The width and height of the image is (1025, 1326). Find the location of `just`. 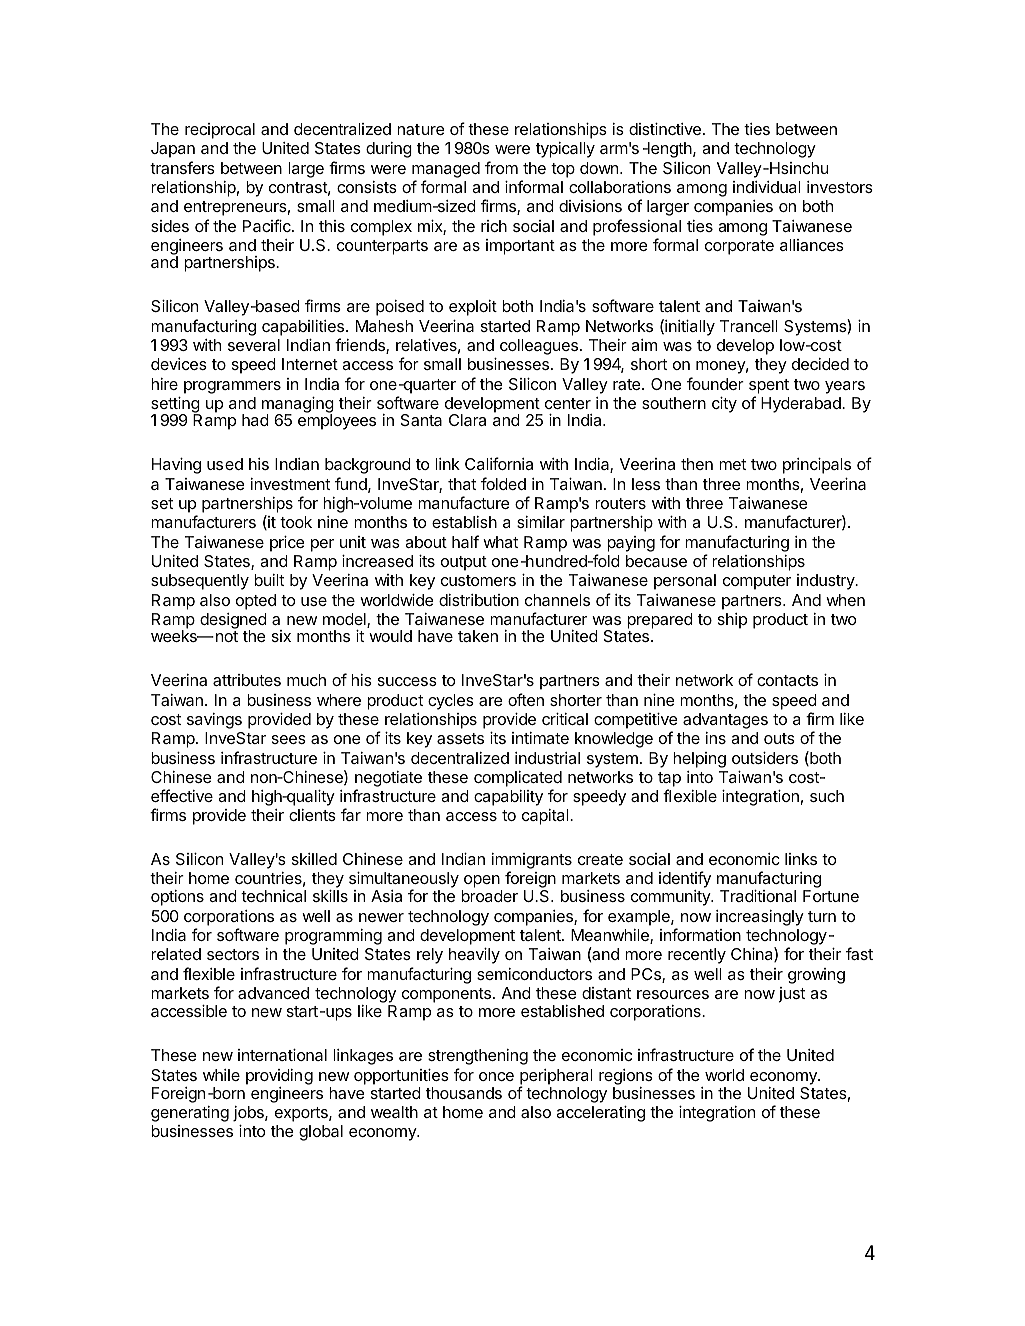

just is located at coordinates (791, 995).
